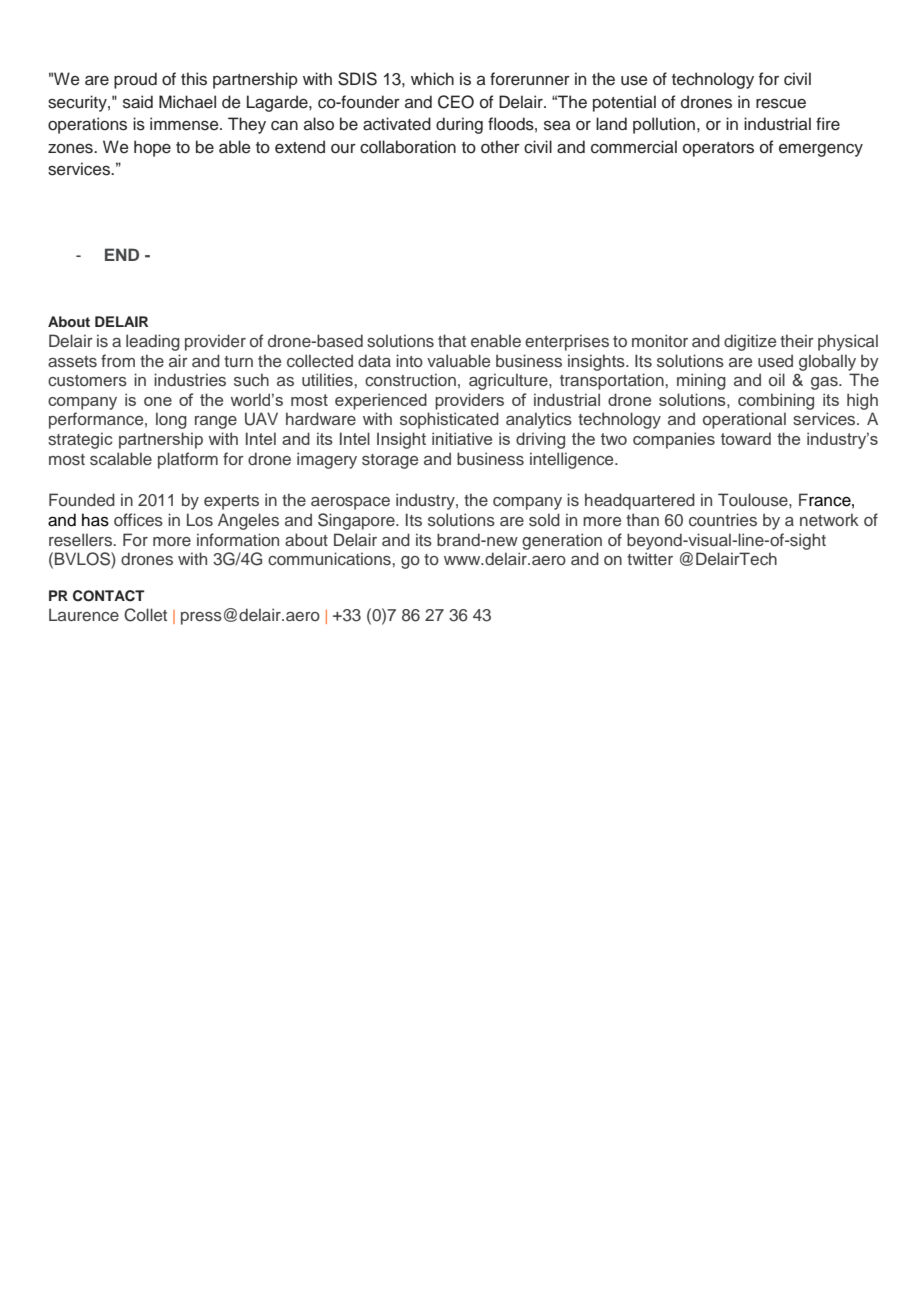  Describe the element at coordinates (452, 340) in the image. I see `that` at that location.
